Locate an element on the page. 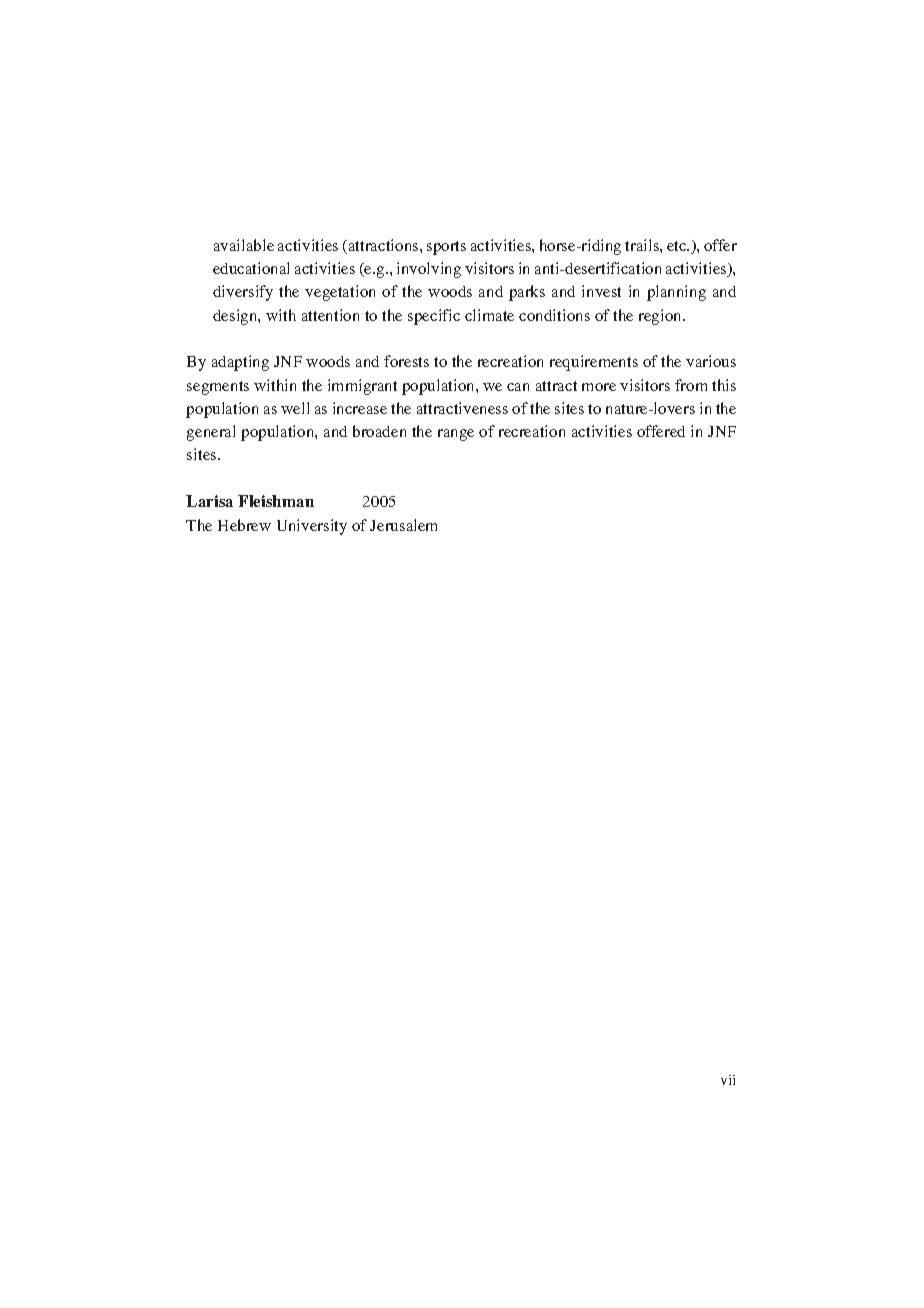  Jerusalem is located at coordinates (403, 525).
